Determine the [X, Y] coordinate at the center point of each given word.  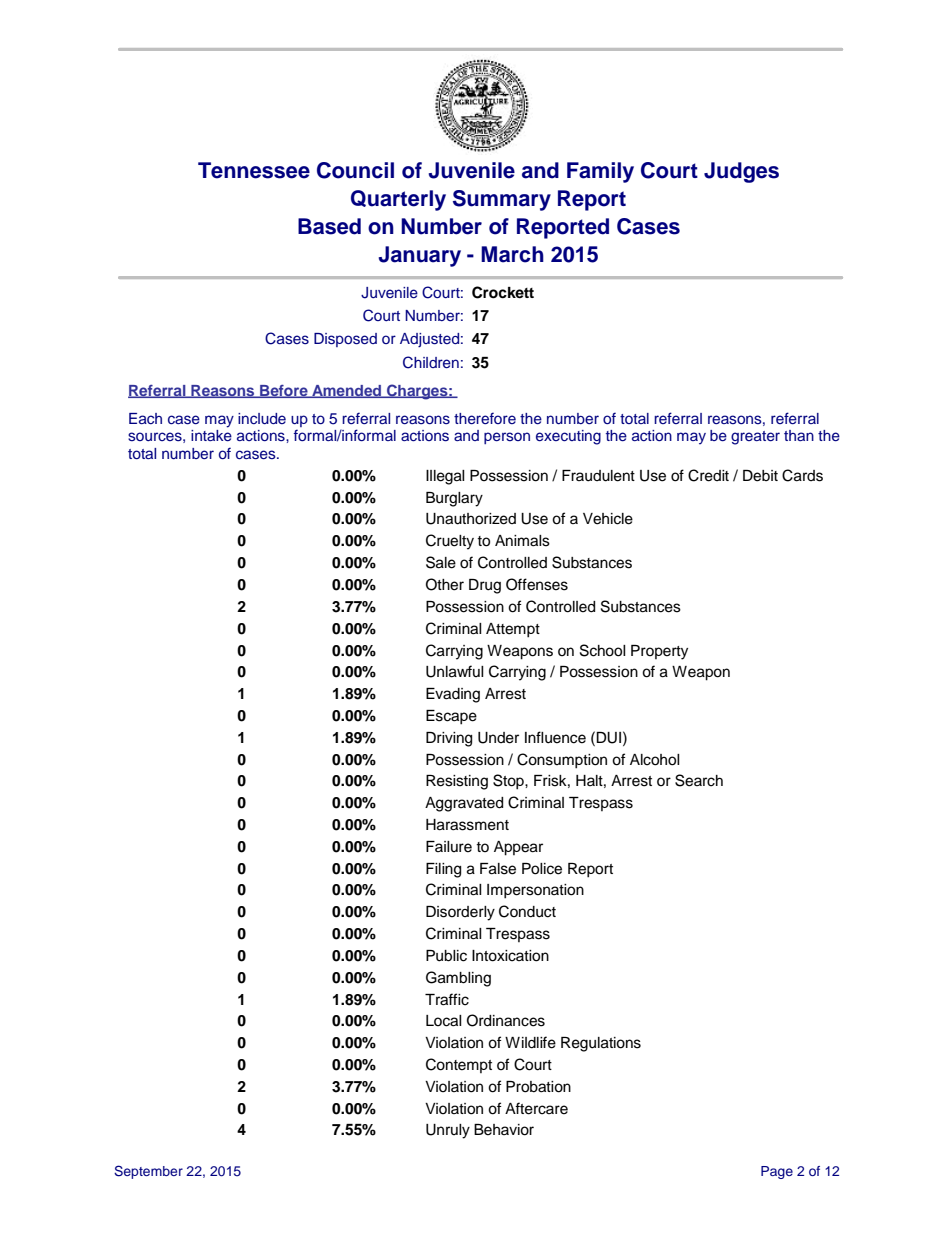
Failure [449, 847]
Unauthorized [471, 519]
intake [211, 435]
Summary [502, 200]
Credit [708, 475]
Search [699, 780]
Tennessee [254, 170]
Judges [741, 172]
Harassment [467, 825]
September [148, 1172]
